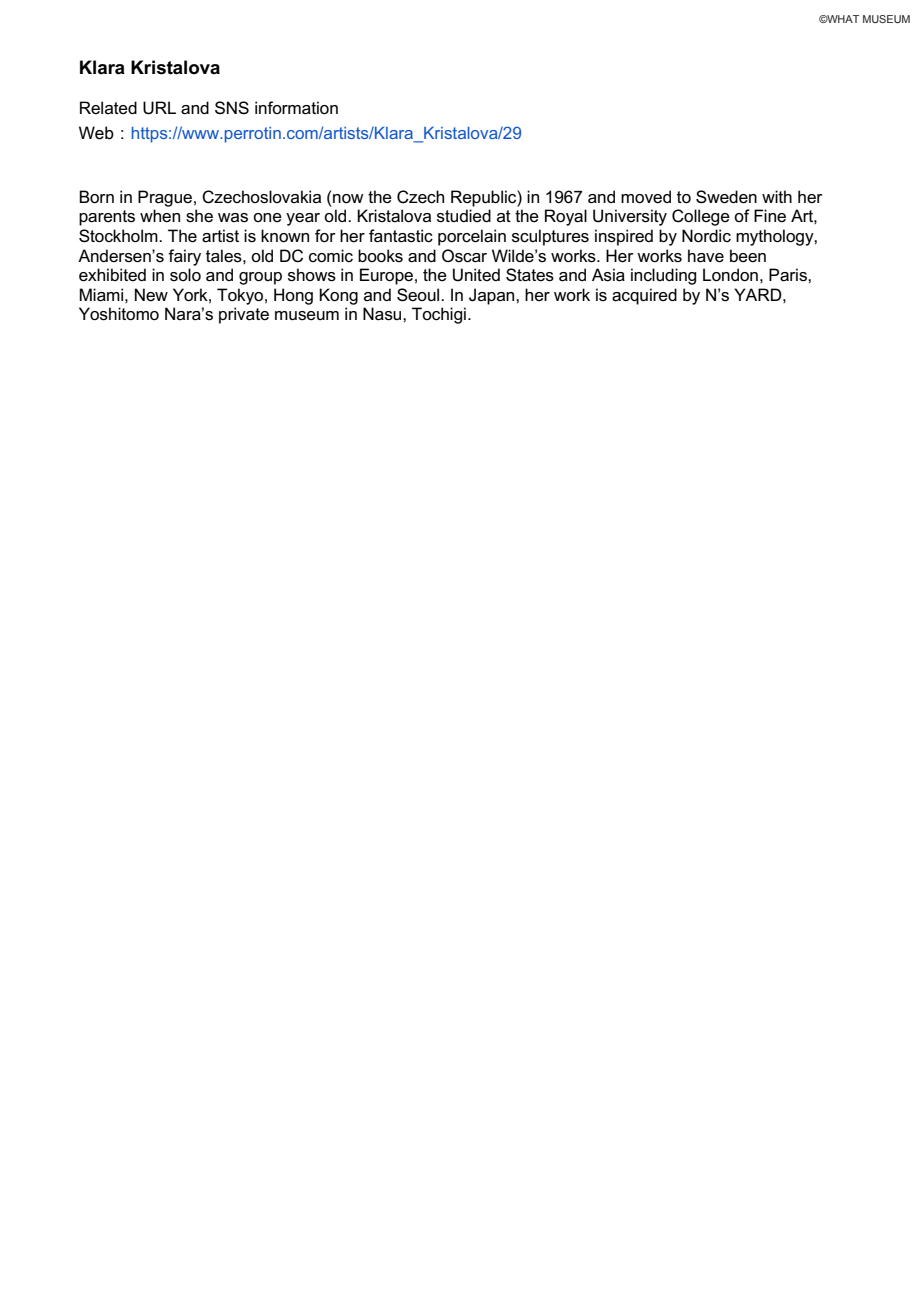  I want to click on information, so click(296, 108).
